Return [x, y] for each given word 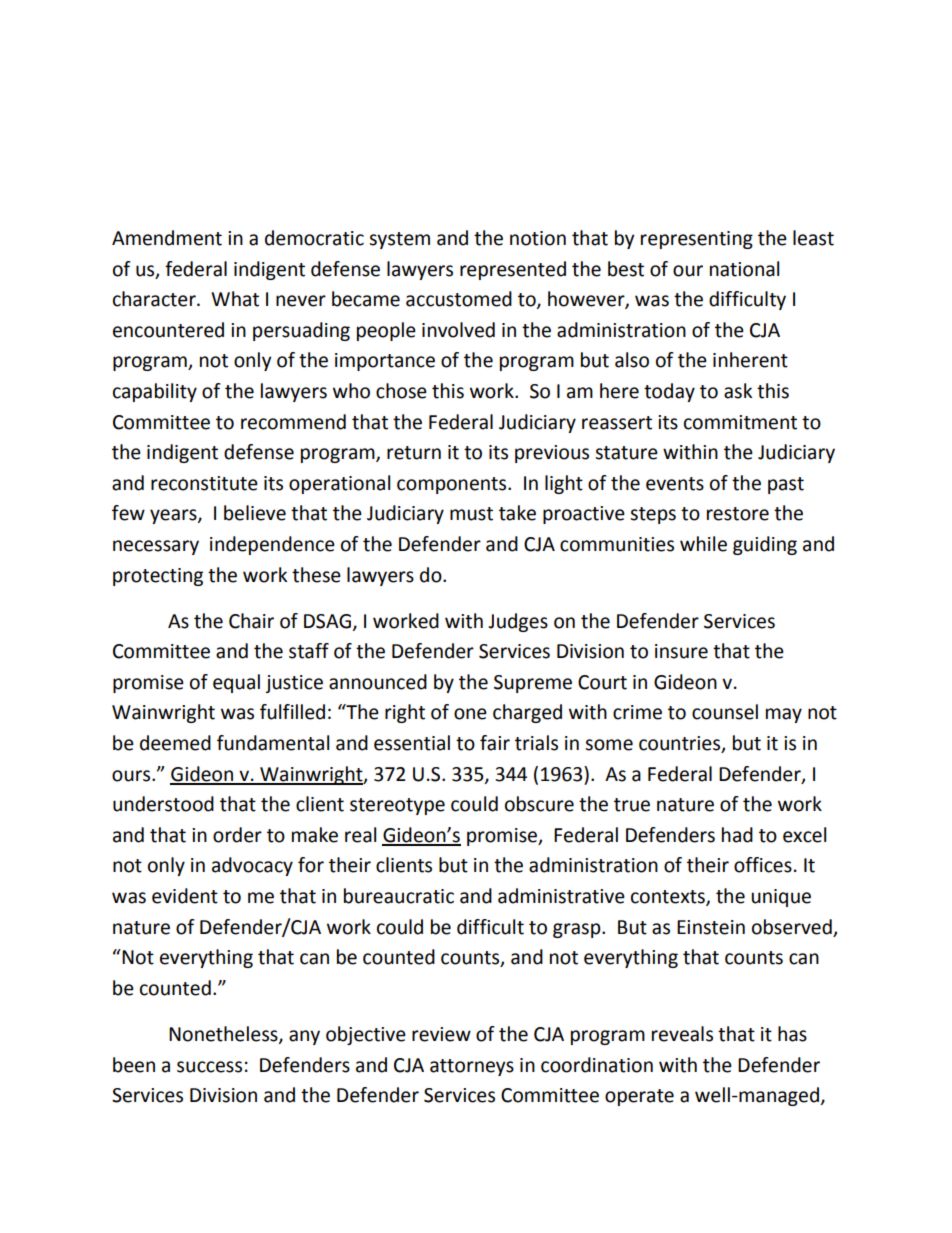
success [209, 1067]
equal [236, 683]
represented [513, 270]
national [744, 269]
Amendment [167, 238]
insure [681, 651]
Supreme [533, 684]
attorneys [472, 1067]
